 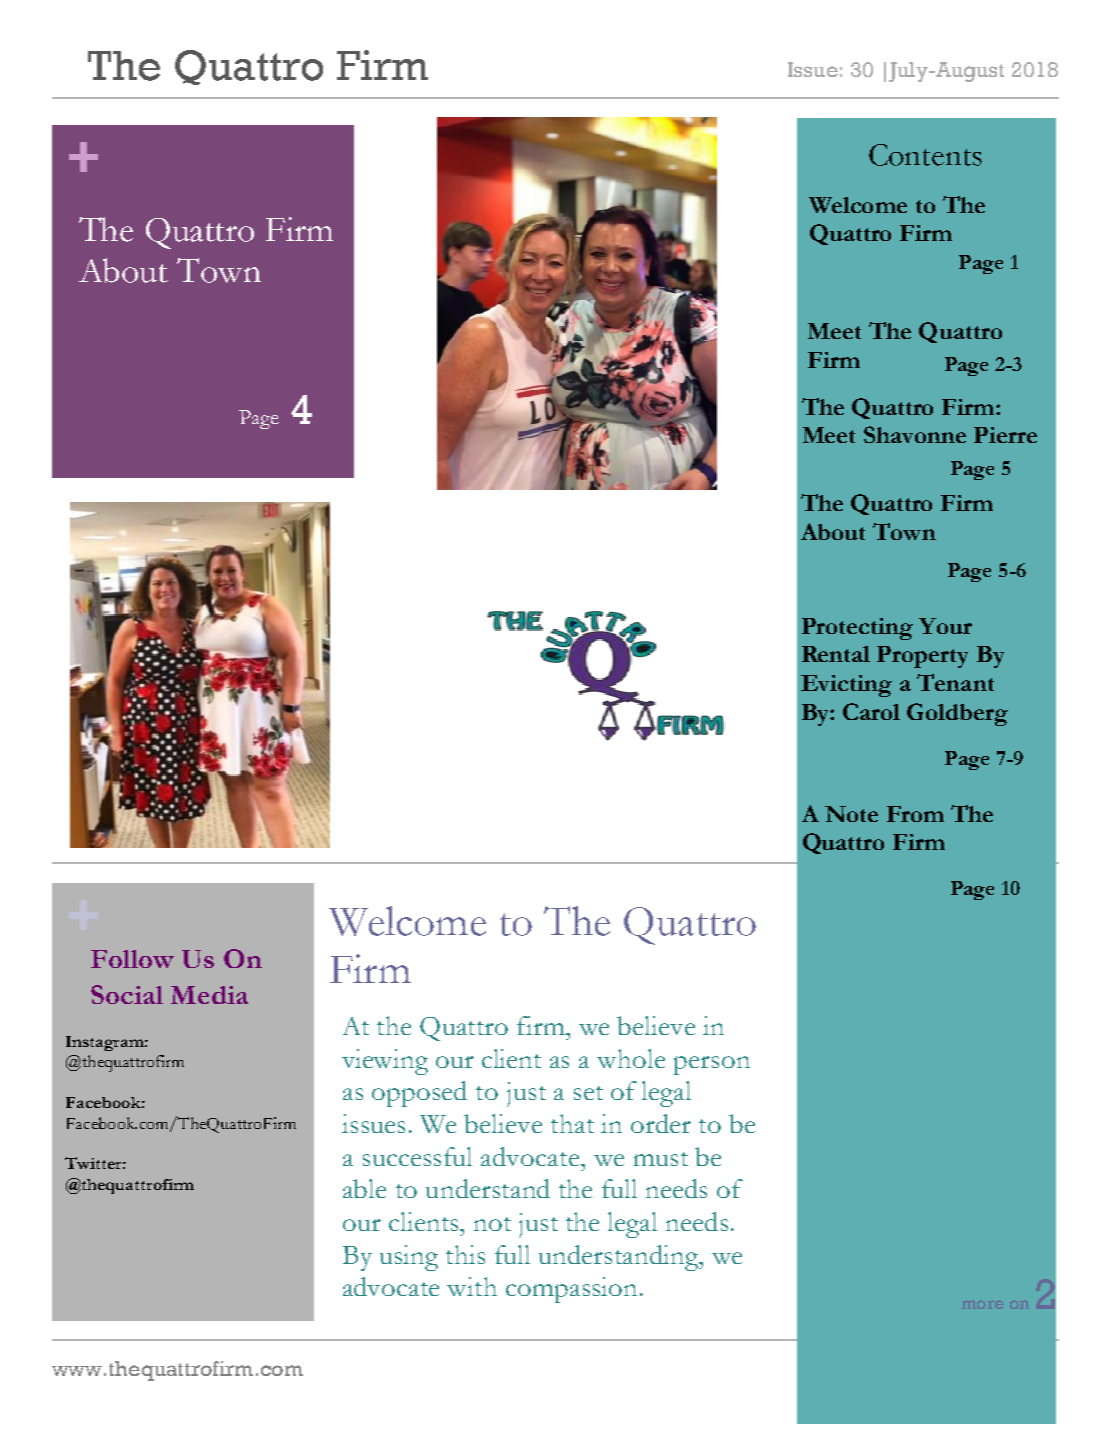 I want to click on Pierre, so click(x=1005, y=435).
